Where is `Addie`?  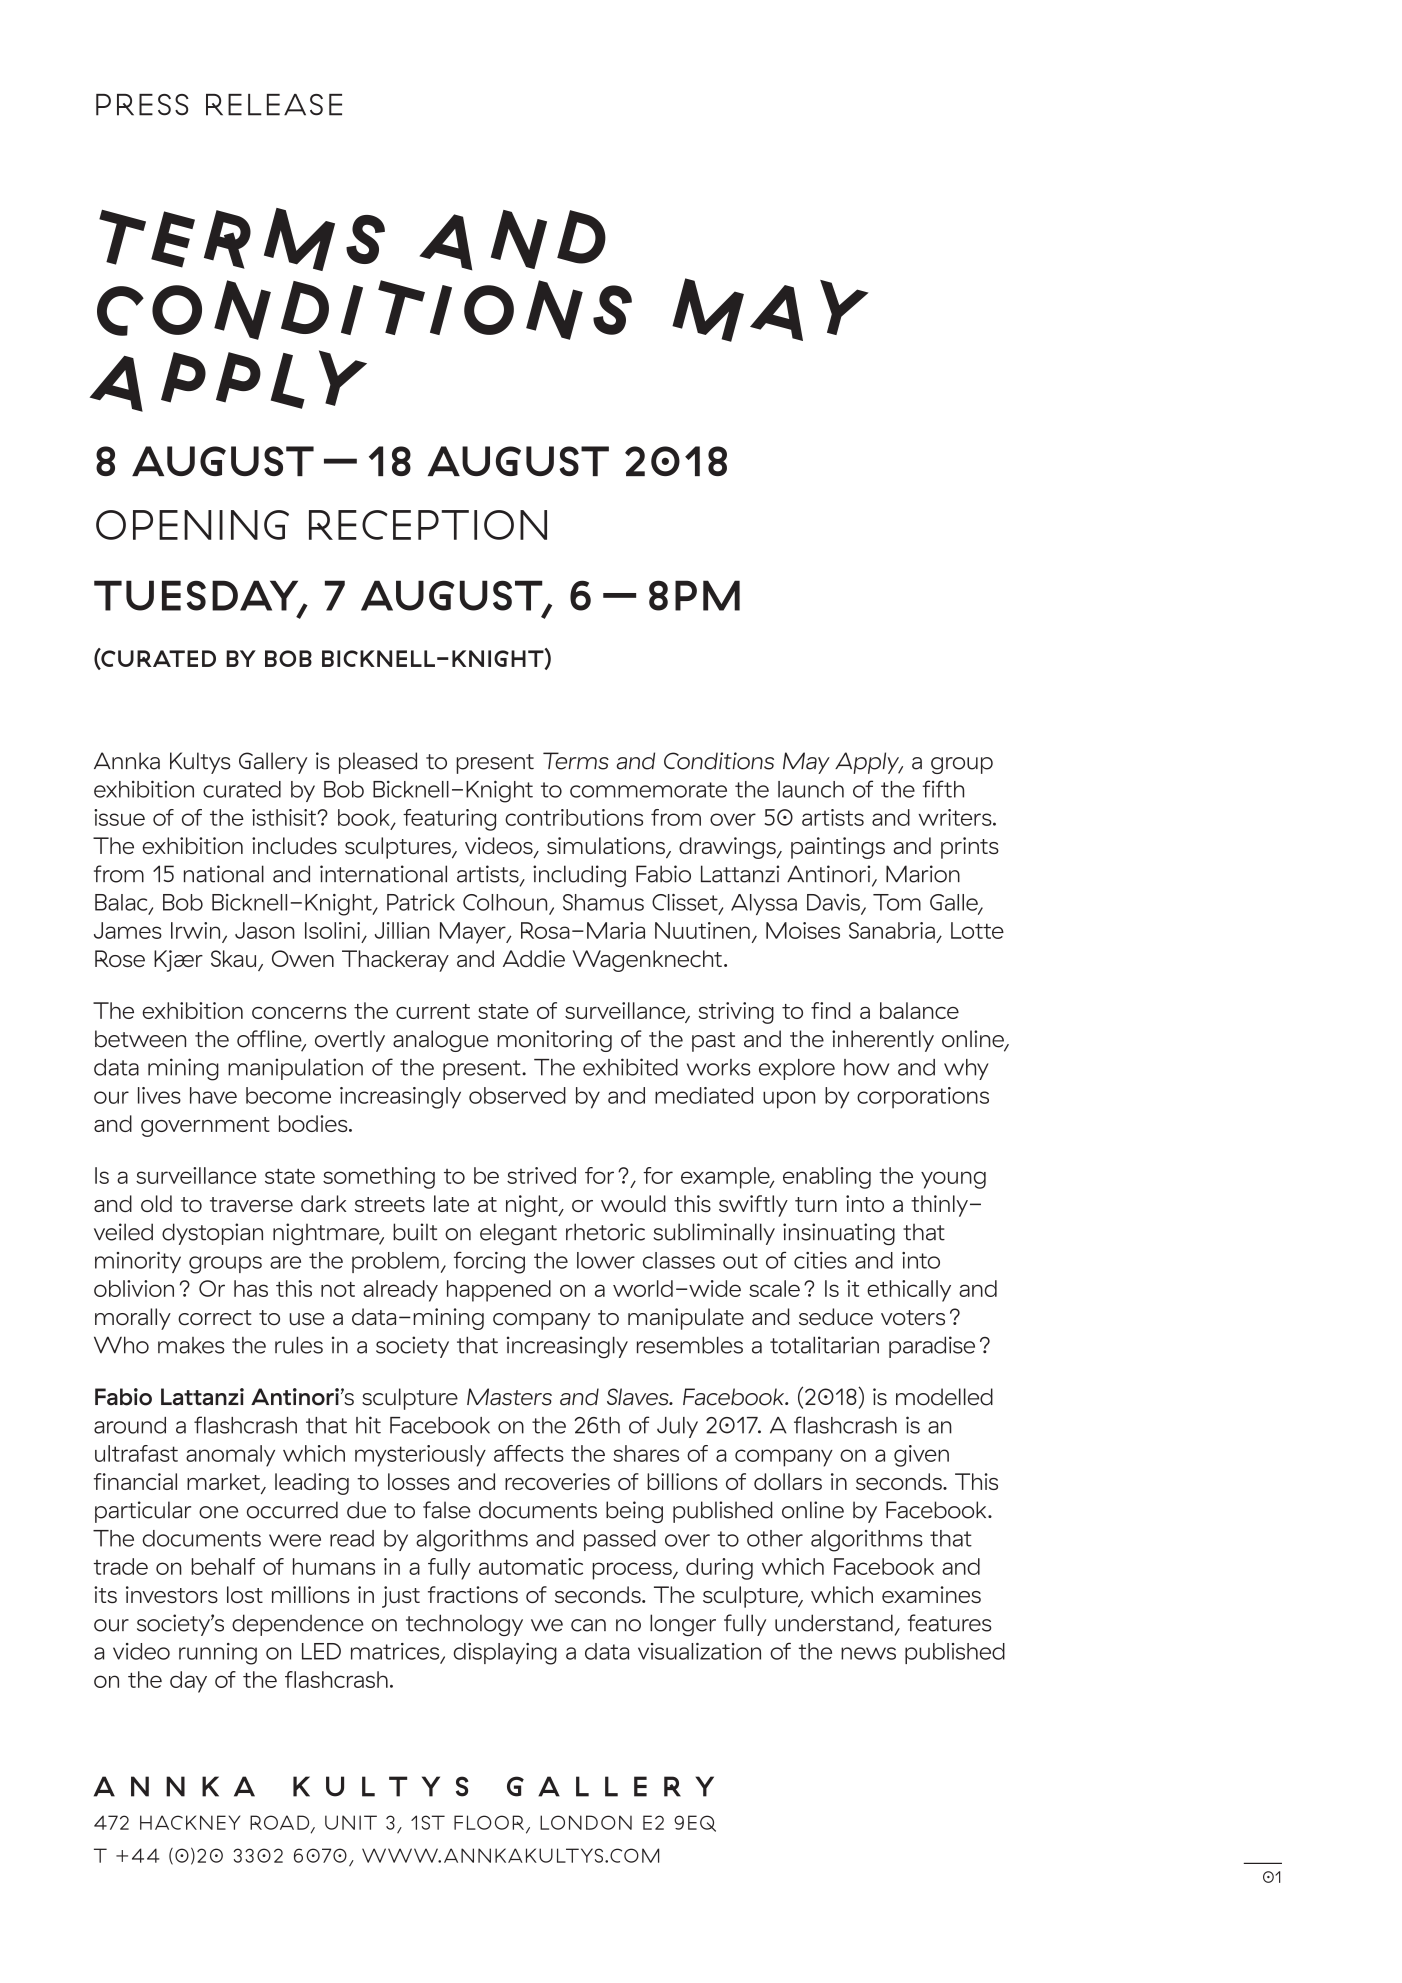
Addie is located at coordinates (534, 958).
